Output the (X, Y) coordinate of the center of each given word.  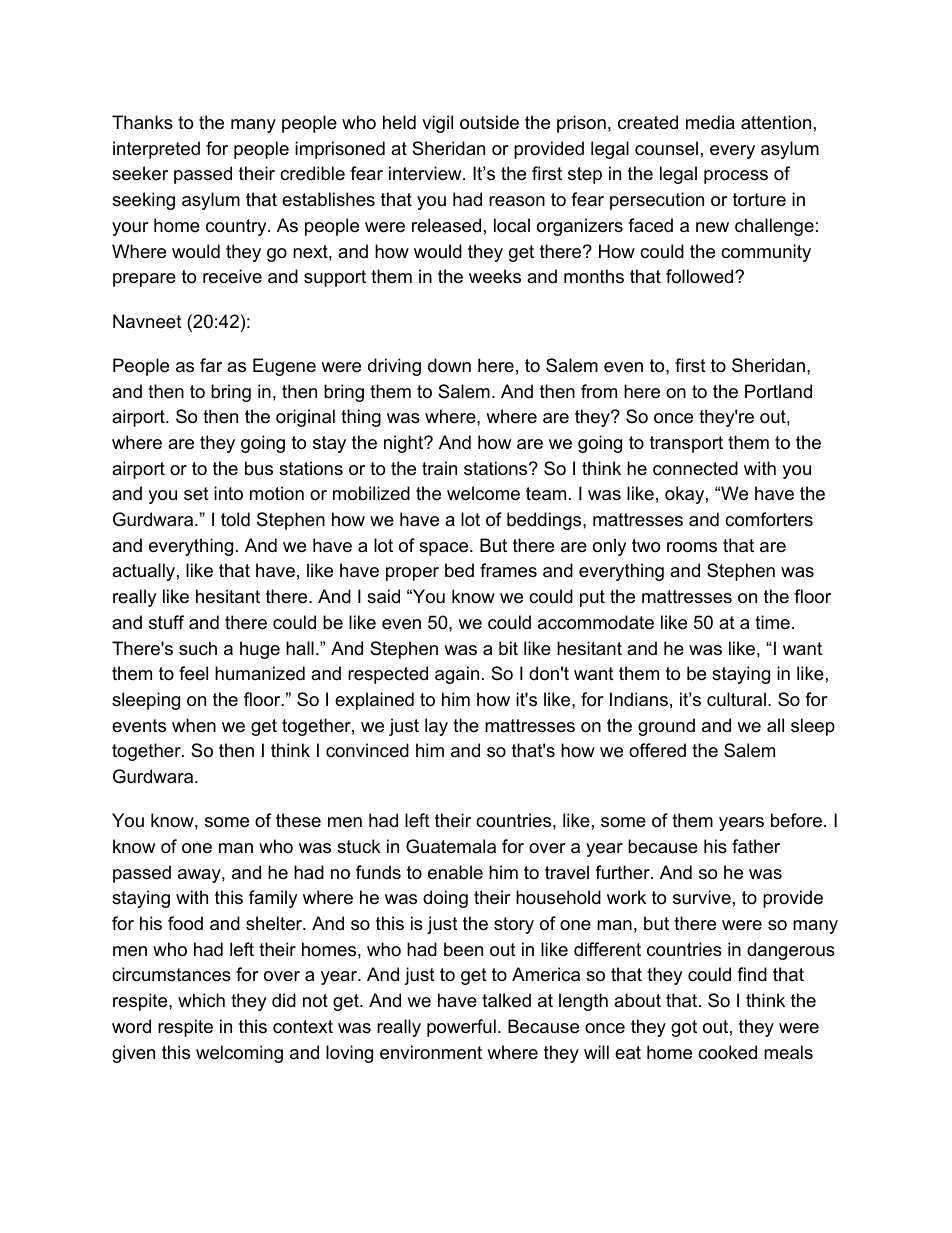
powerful (461, 1028)
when (194, 725)
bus (259, 468)
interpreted (156, 150)
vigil (437, 124)
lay (436, 727)
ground (666, 727)
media (710, 122)
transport (686, 444)
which (201, 1000)
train (439, 468)
